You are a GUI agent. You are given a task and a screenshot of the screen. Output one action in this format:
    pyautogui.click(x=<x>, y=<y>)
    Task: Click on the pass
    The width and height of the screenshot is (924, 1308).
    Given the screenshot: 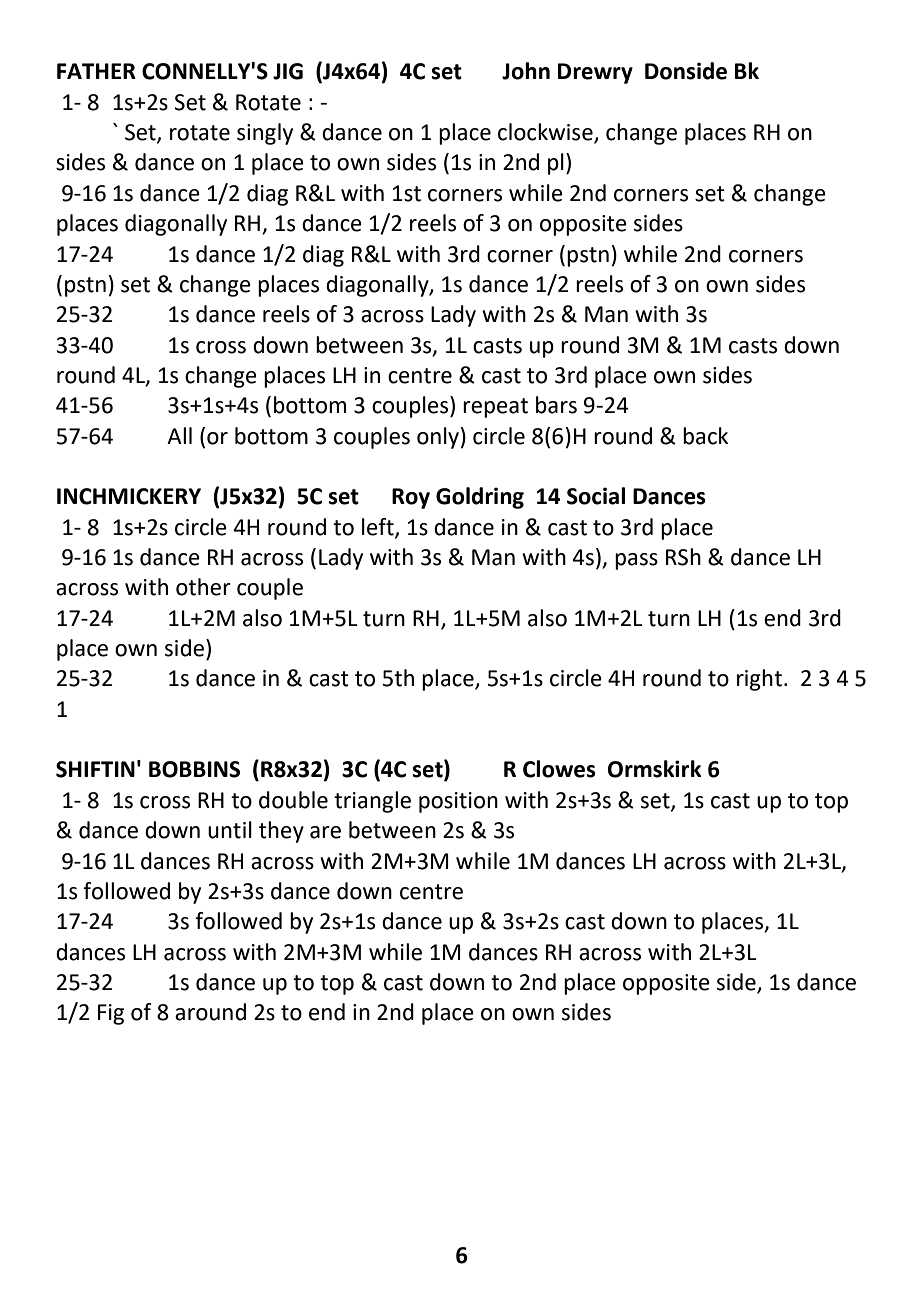 What is the action you would take?
    pyautogui.click(x=636, y=561)
